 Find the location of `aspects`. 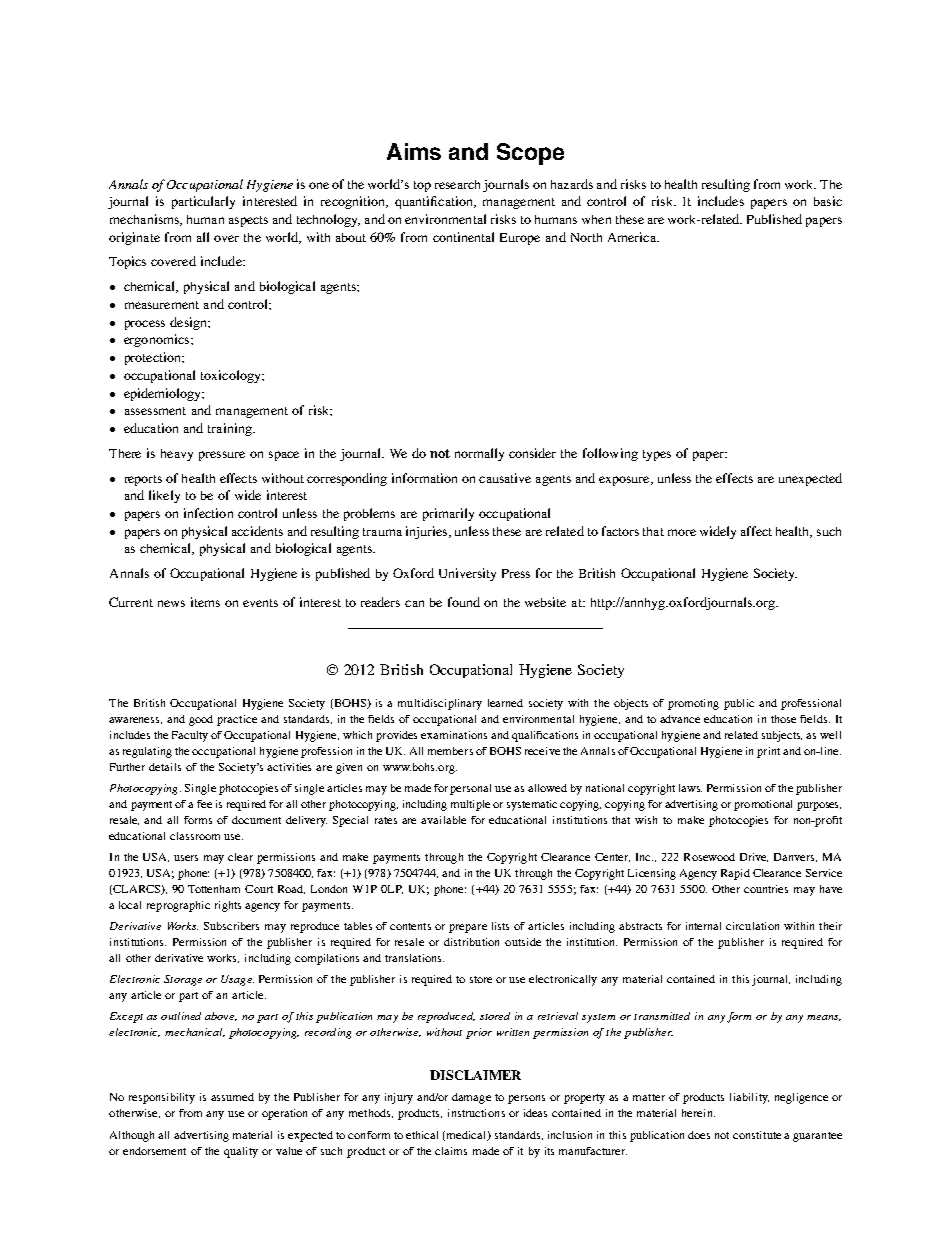

aspects is located at coordinates (248, 221).
